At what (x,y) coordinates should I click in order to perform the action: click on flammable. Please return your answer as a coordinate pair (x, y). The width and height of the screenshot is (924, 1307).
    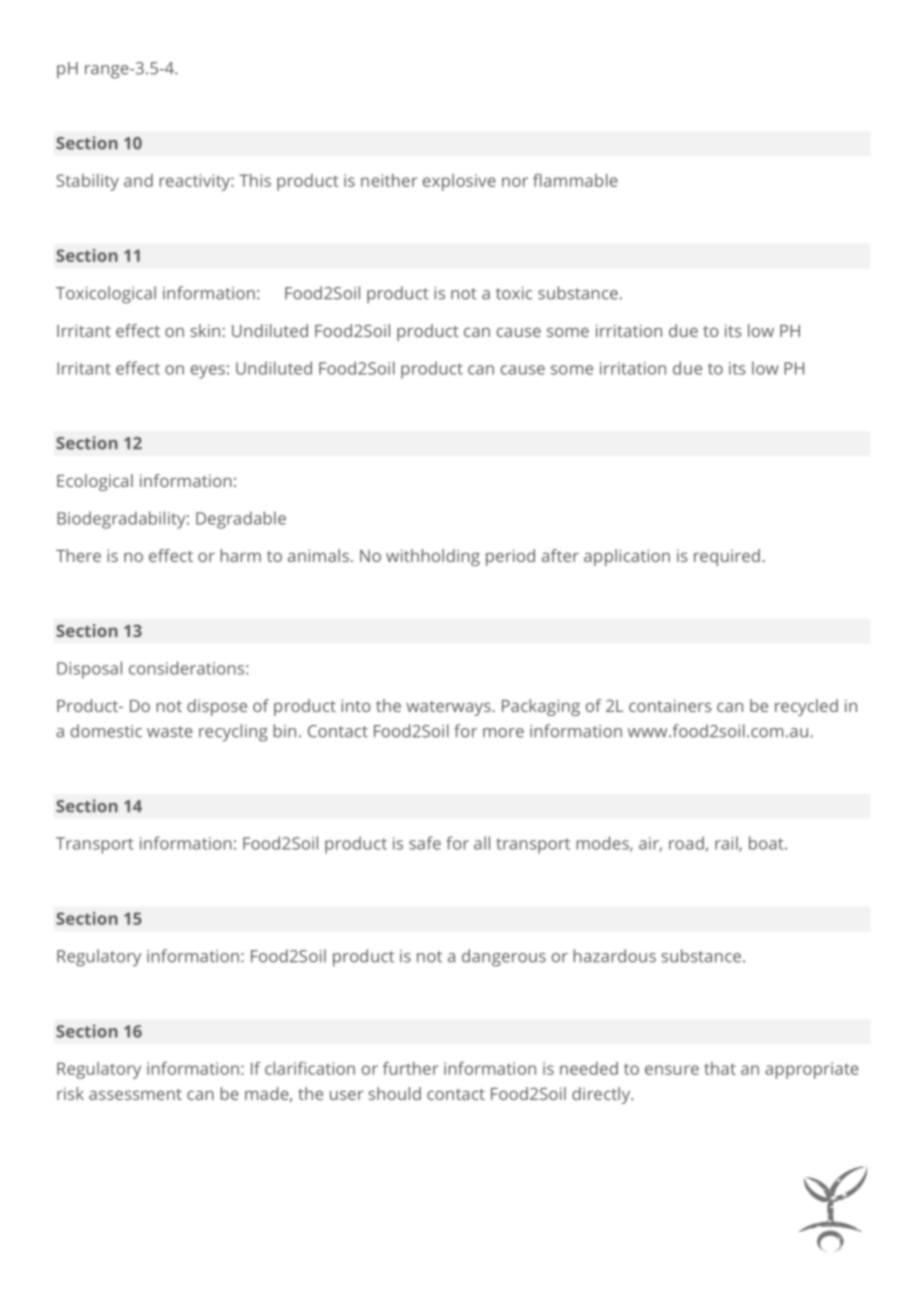
    Looking at the image, I should click on (575, 180).
